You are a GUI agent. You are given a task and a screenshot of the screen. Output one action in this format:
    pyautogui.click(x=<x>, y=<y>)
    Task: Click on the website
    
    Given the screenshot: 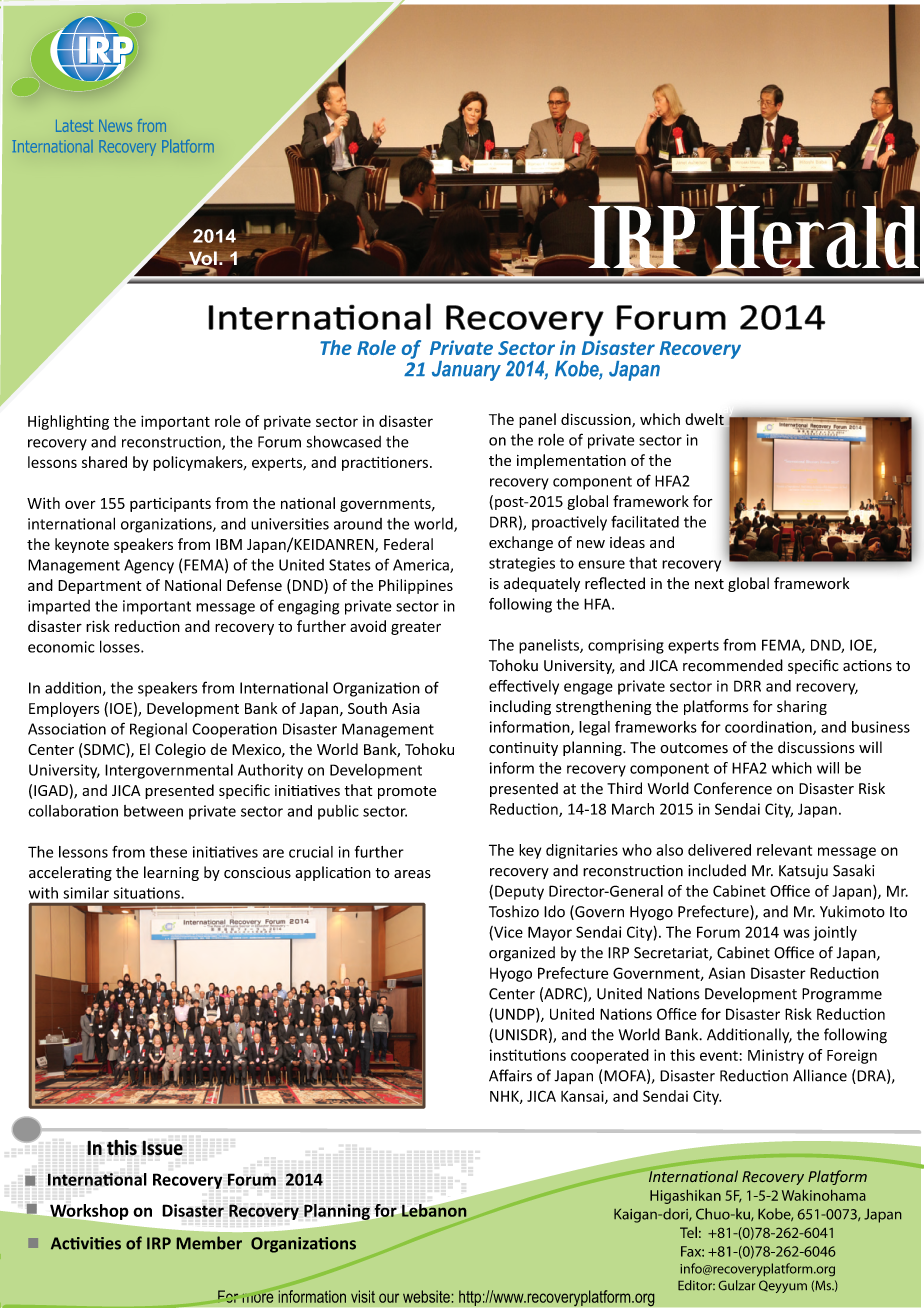 What is the action you would take?
    pyautogui.click(x=426, y=1296)
